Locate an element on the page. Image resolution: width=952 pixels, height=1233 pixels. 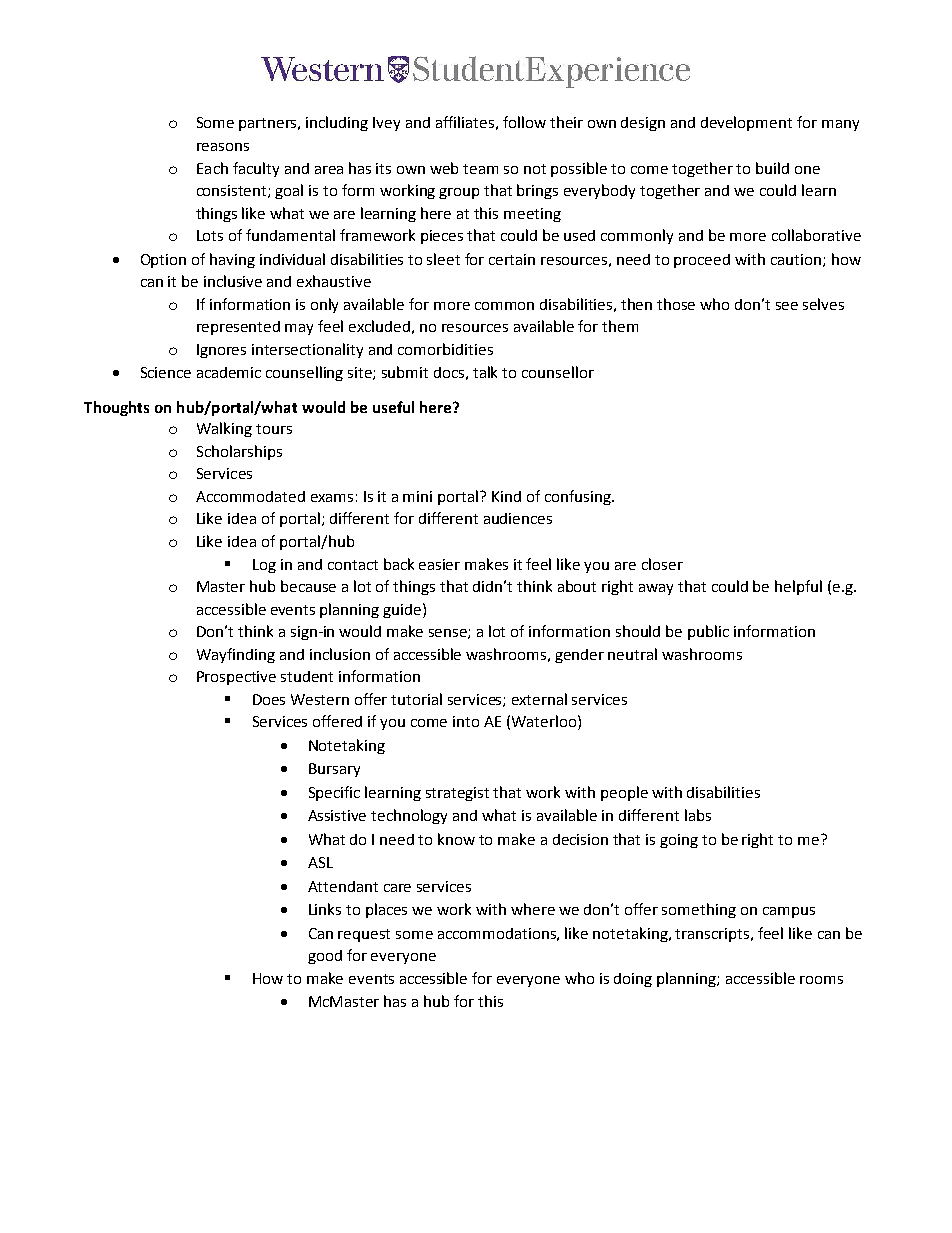
Scholarships is located at coordinates (239, 452).
